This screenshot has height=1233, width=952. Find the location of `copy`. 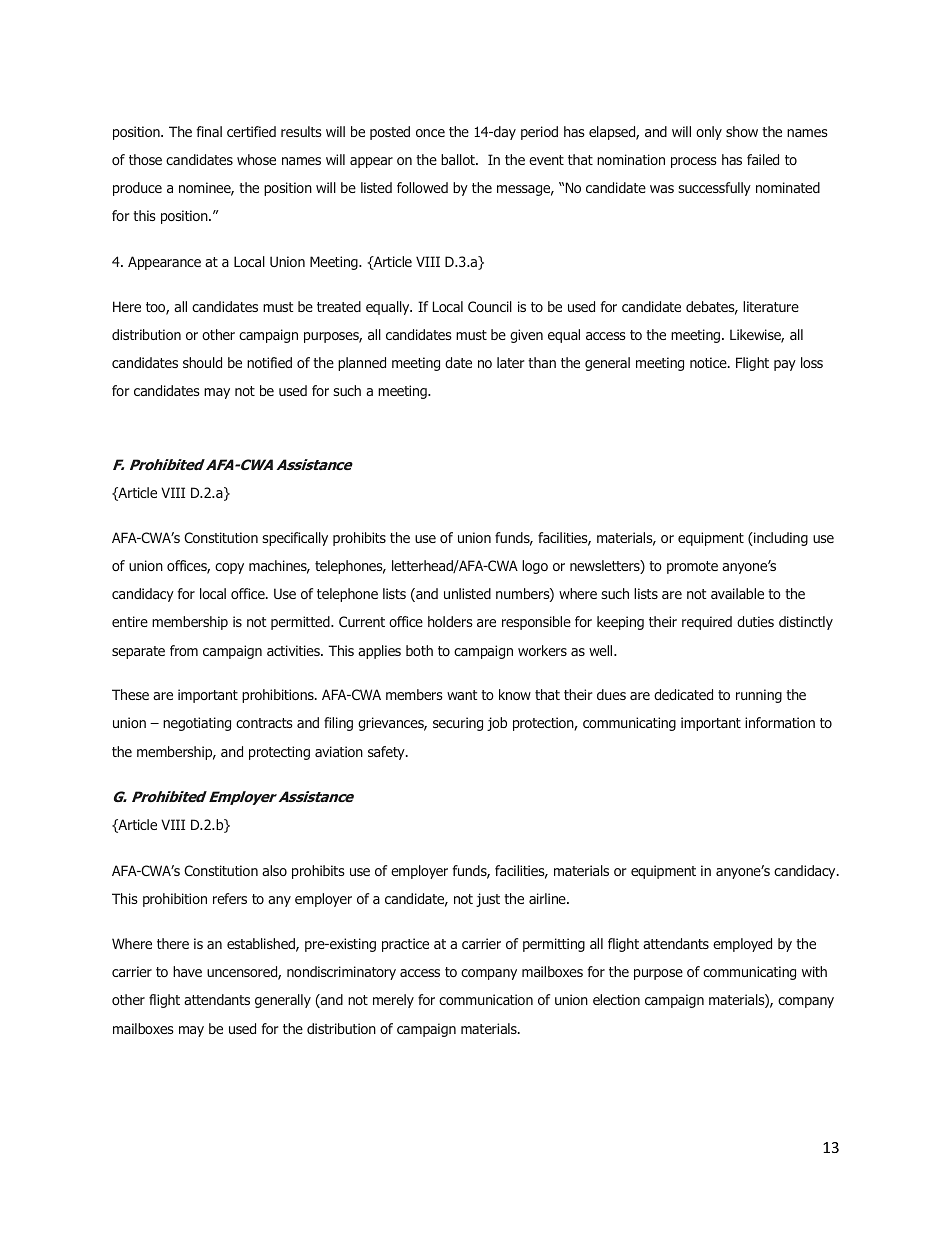

copy is located at coordinates (229, 568).
